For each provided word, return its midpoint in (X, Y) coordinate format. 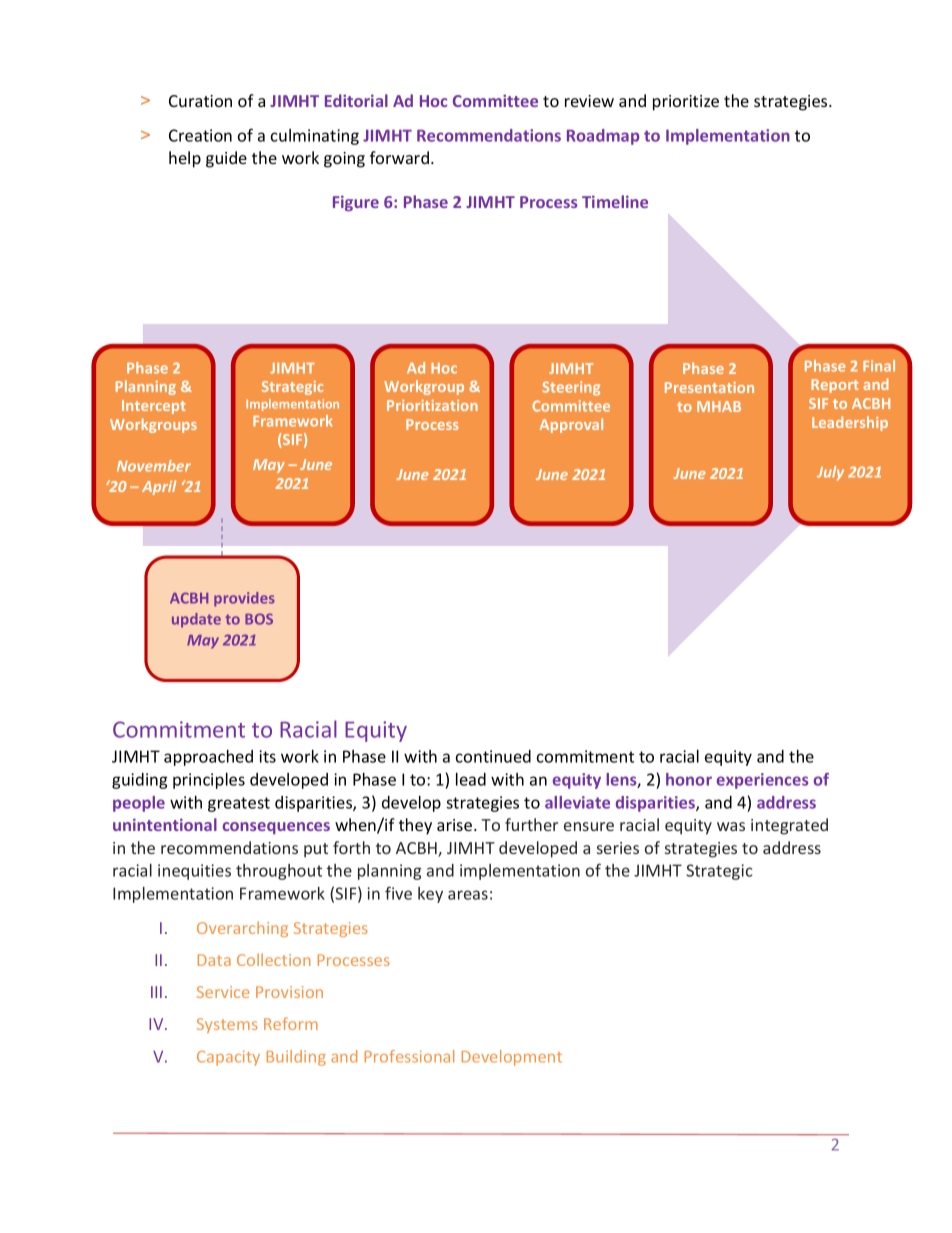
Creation (200, 135)
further (531, 824)
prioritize (686, 103)
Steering (571, 388)
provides (244, 599)
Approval (571, 425)
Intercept (154, 407)
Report (835, 386)
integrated (789, 826)
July (830, 473)
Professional (409, 1056)
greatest (239, 804)
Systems (227, 1025)
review (589, 101)
